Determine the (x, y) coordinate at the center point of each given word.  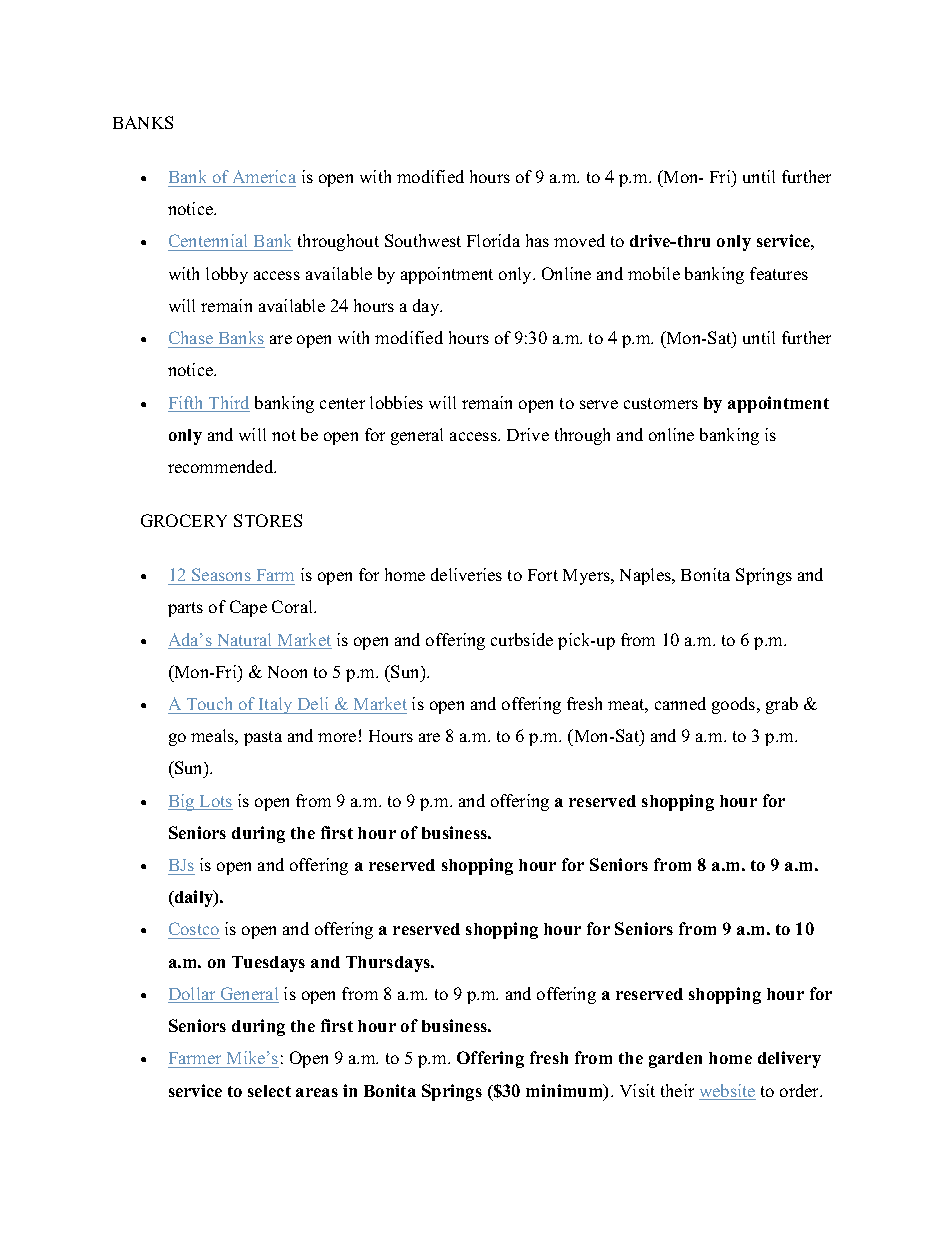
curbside (522, 639)
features (779, 273)
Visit (637, 1090)
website (727, 1092)
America (264, 176)
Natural (244, 641)
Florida (493, 240)
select (269, 1091)
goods (735, 705)
